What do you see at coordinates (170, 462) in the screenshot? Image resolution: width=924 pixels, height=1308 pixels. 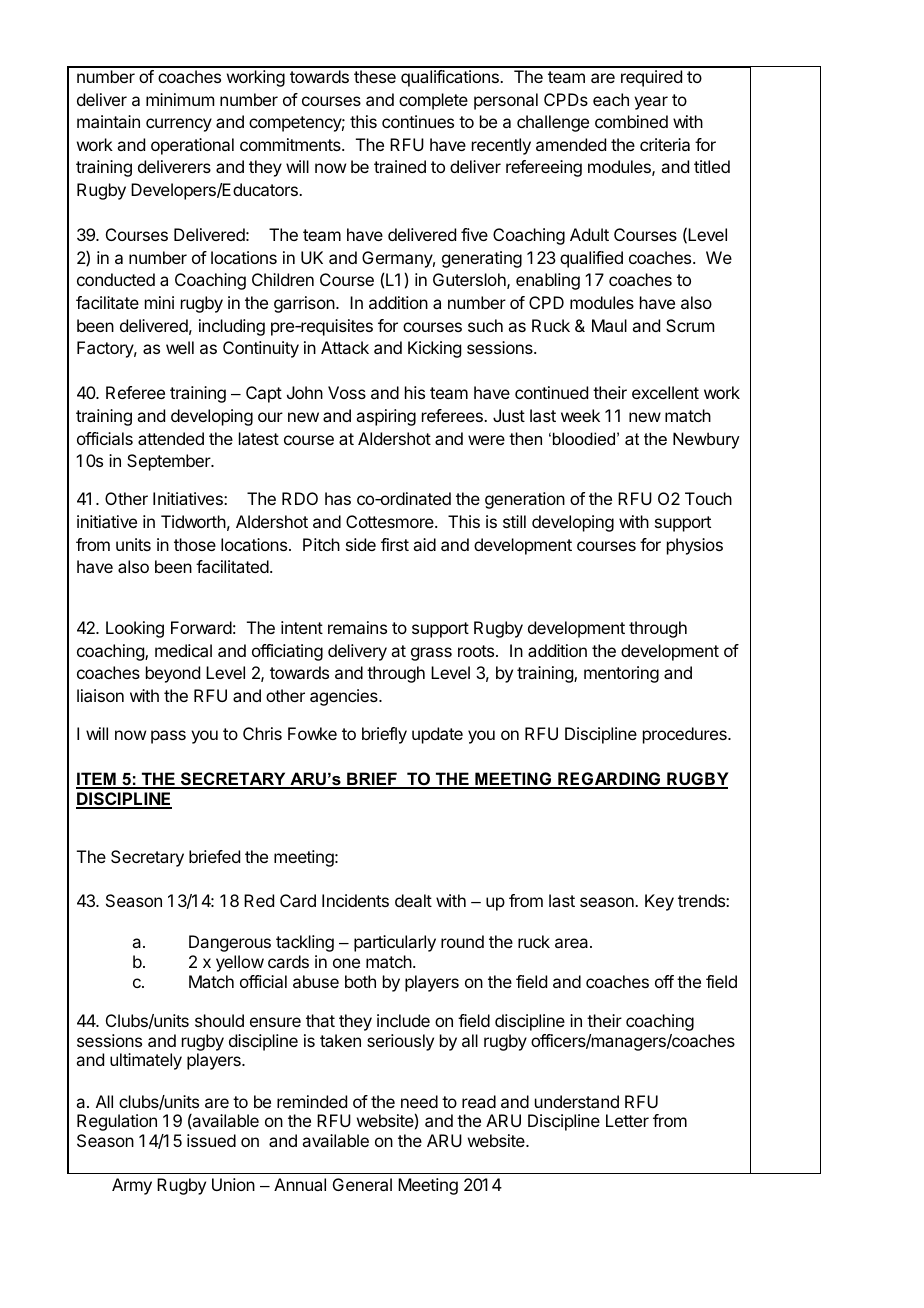 I see `September` at bounding box center [170, 462].
